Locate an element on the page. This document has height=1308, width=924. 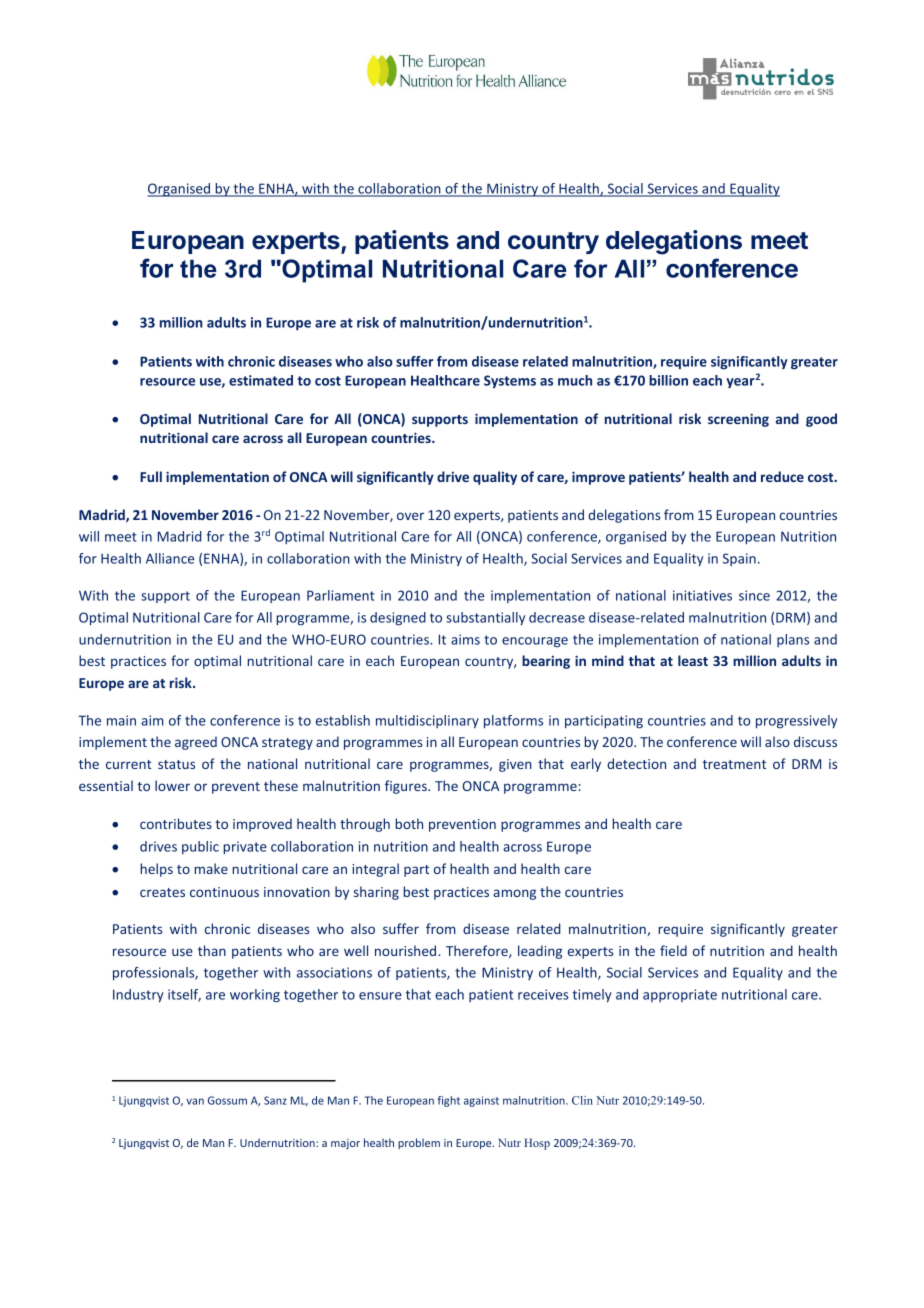
fight is located at coordinates (449, 1101).
